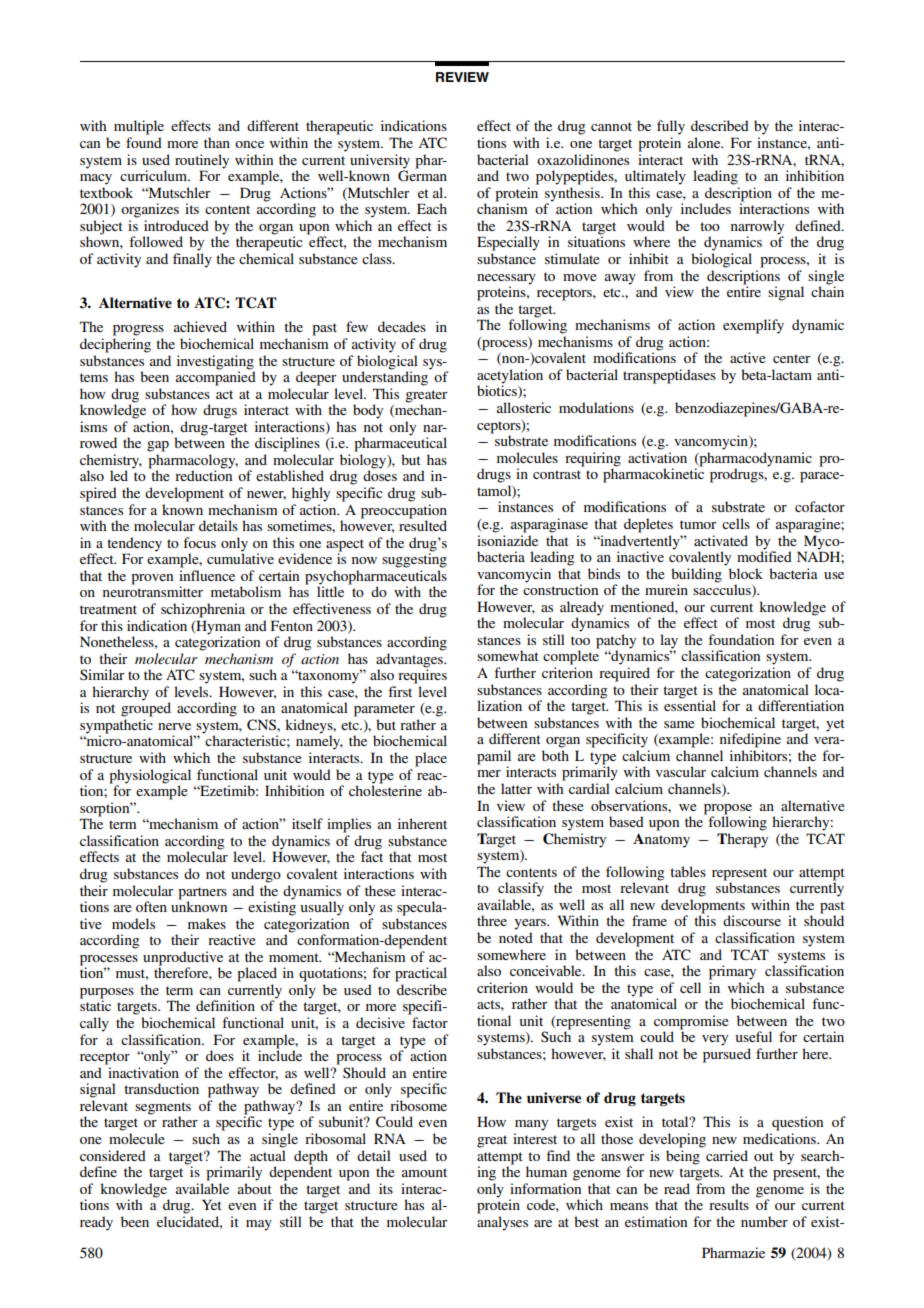 Image resolution: width=924 pixels, height=1308 pixels. I want to click on about, so click(255, 1188).
